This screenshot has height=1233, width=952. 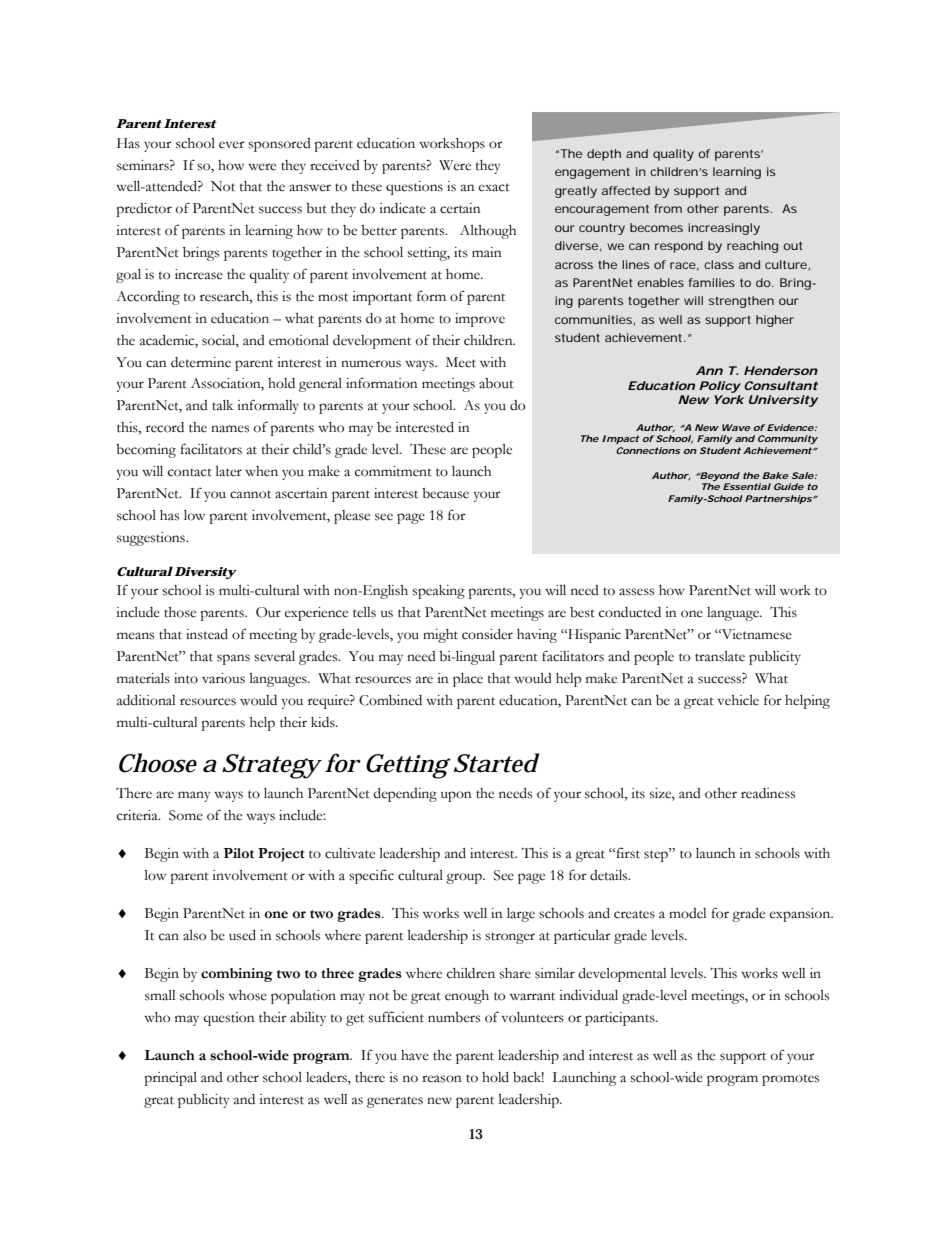 What do you see at coordinates (194, 796) in the screenshot?
I see `many` at bounding box center [194, 796].
